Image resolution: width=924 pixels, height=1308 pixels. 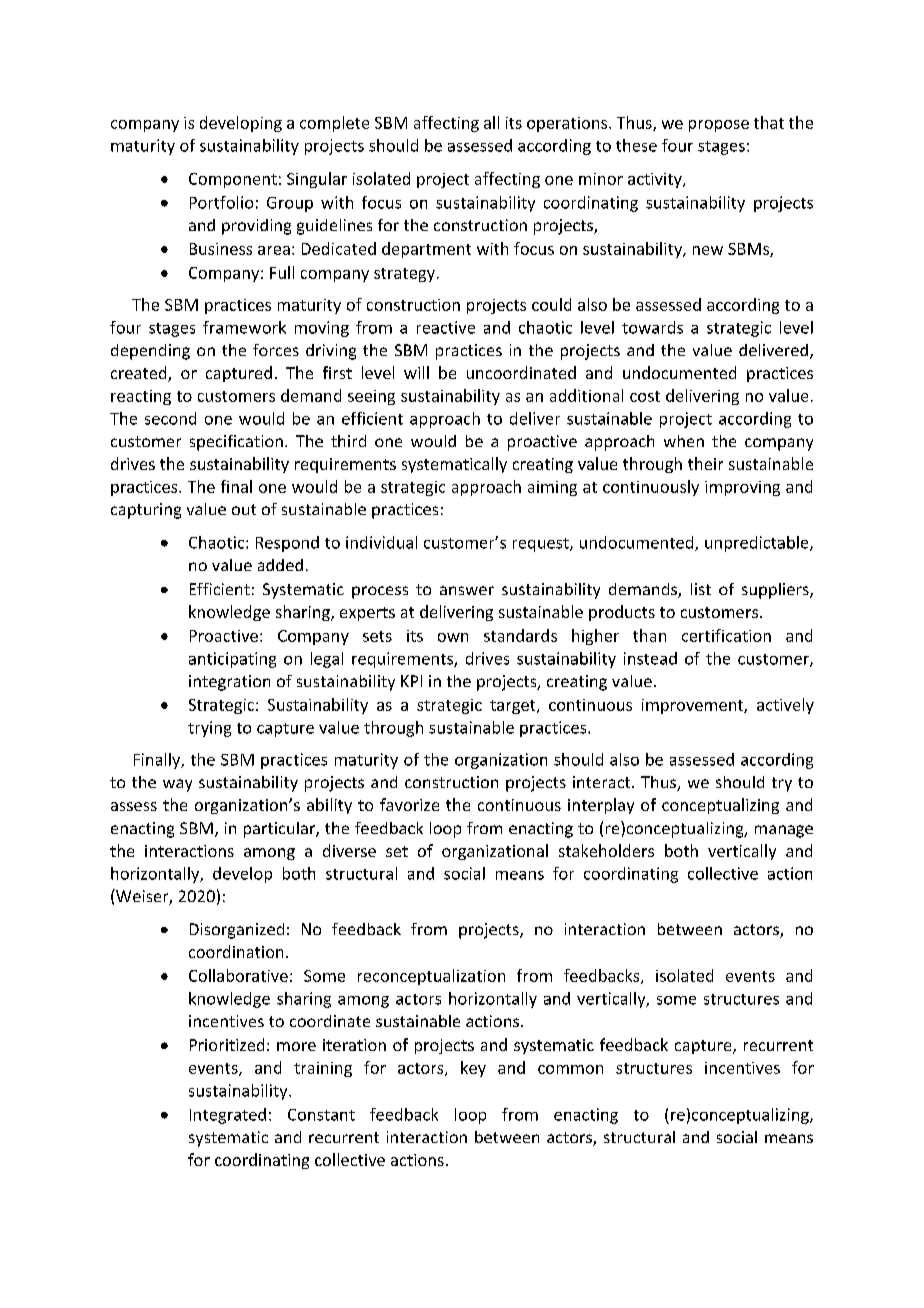 I want to click on diverse, so click(x=349, y=850).
